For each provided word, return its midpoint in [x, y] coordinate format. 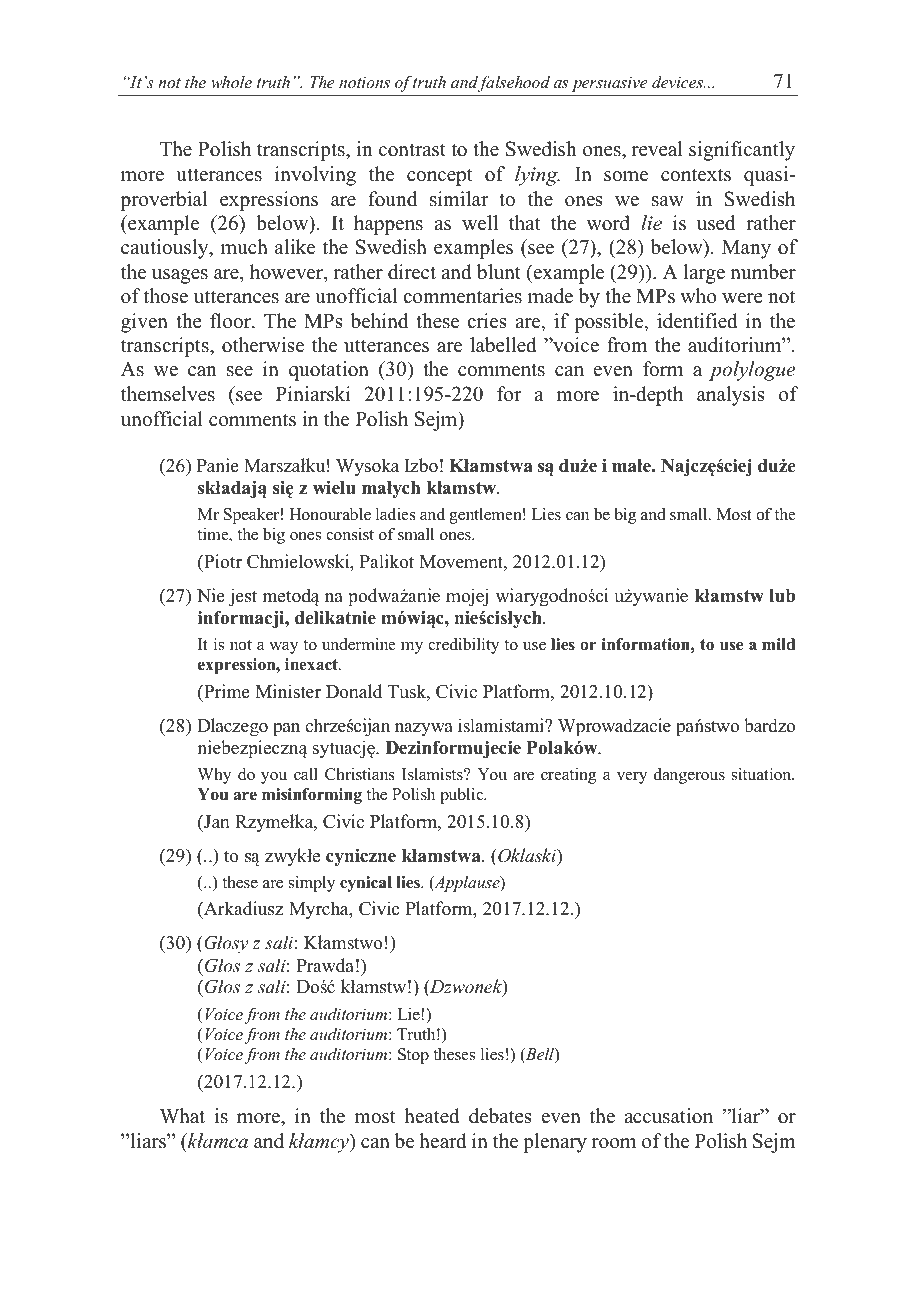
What [182, 1115]
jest [243, 597]
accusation [668, 1116]
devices [678, 82]
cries [487, 321]
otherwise [263, 345]
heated [431, 1116]
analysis [731, 396]
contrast [412, 150]
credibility [463, 646]
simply [311, 884]
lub [782, 596]
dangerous [689, 776]
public [463, 796]
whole [231, 82]
